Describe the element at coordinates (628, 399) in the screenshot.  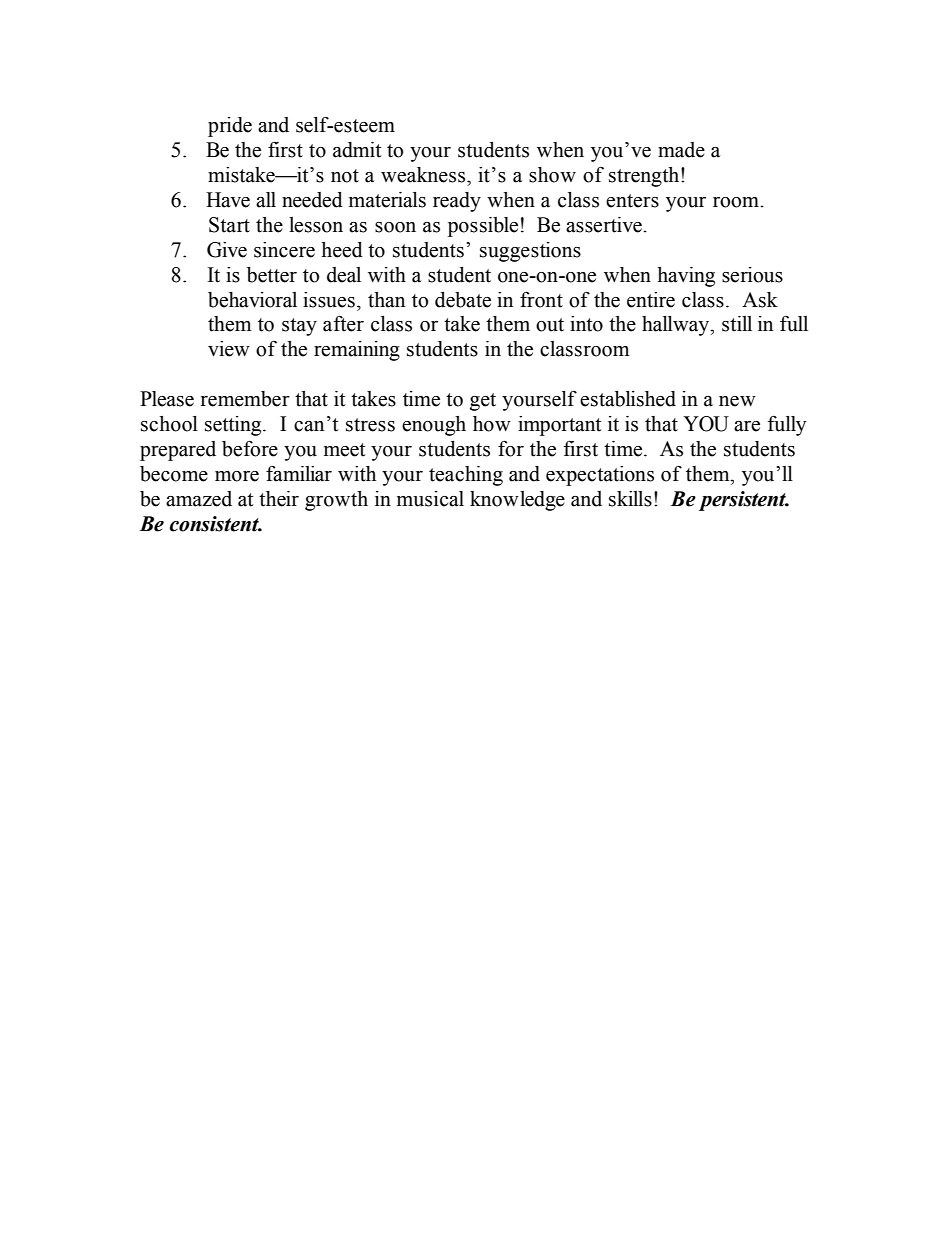
I see `established` at that location.
